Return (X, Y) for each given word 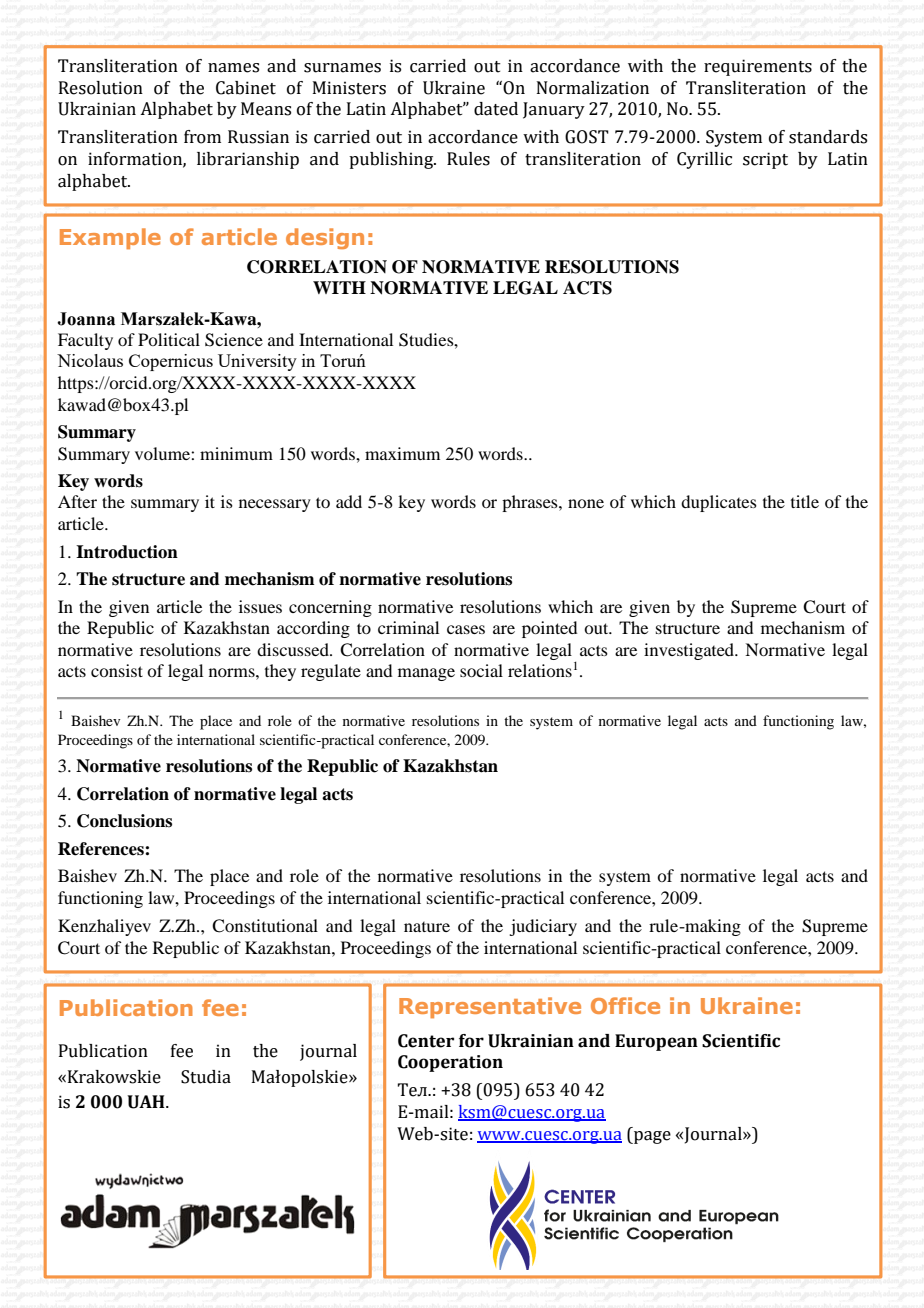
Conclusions (124, 821)
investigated (690, 651)
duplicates (719, 503)
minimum (236, 453)
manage (426, 674)
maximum (402, 453)
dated (496, 109)
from (202, 137)
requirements (758, 67)
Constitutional (265, 926)
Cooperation (450, 1063)
